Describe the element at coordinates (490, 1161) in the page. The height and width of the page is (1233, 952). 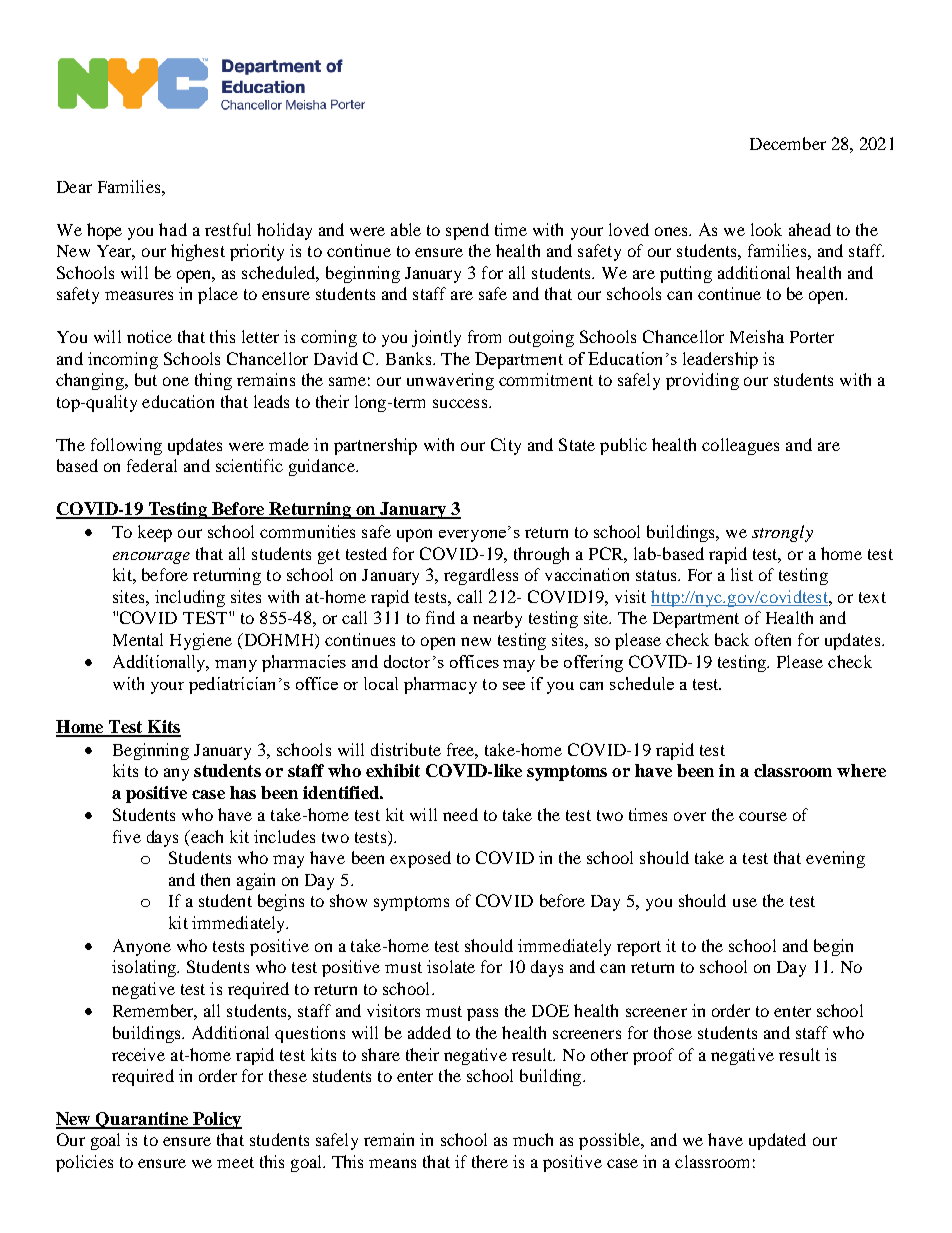
I see `there` at that location.
